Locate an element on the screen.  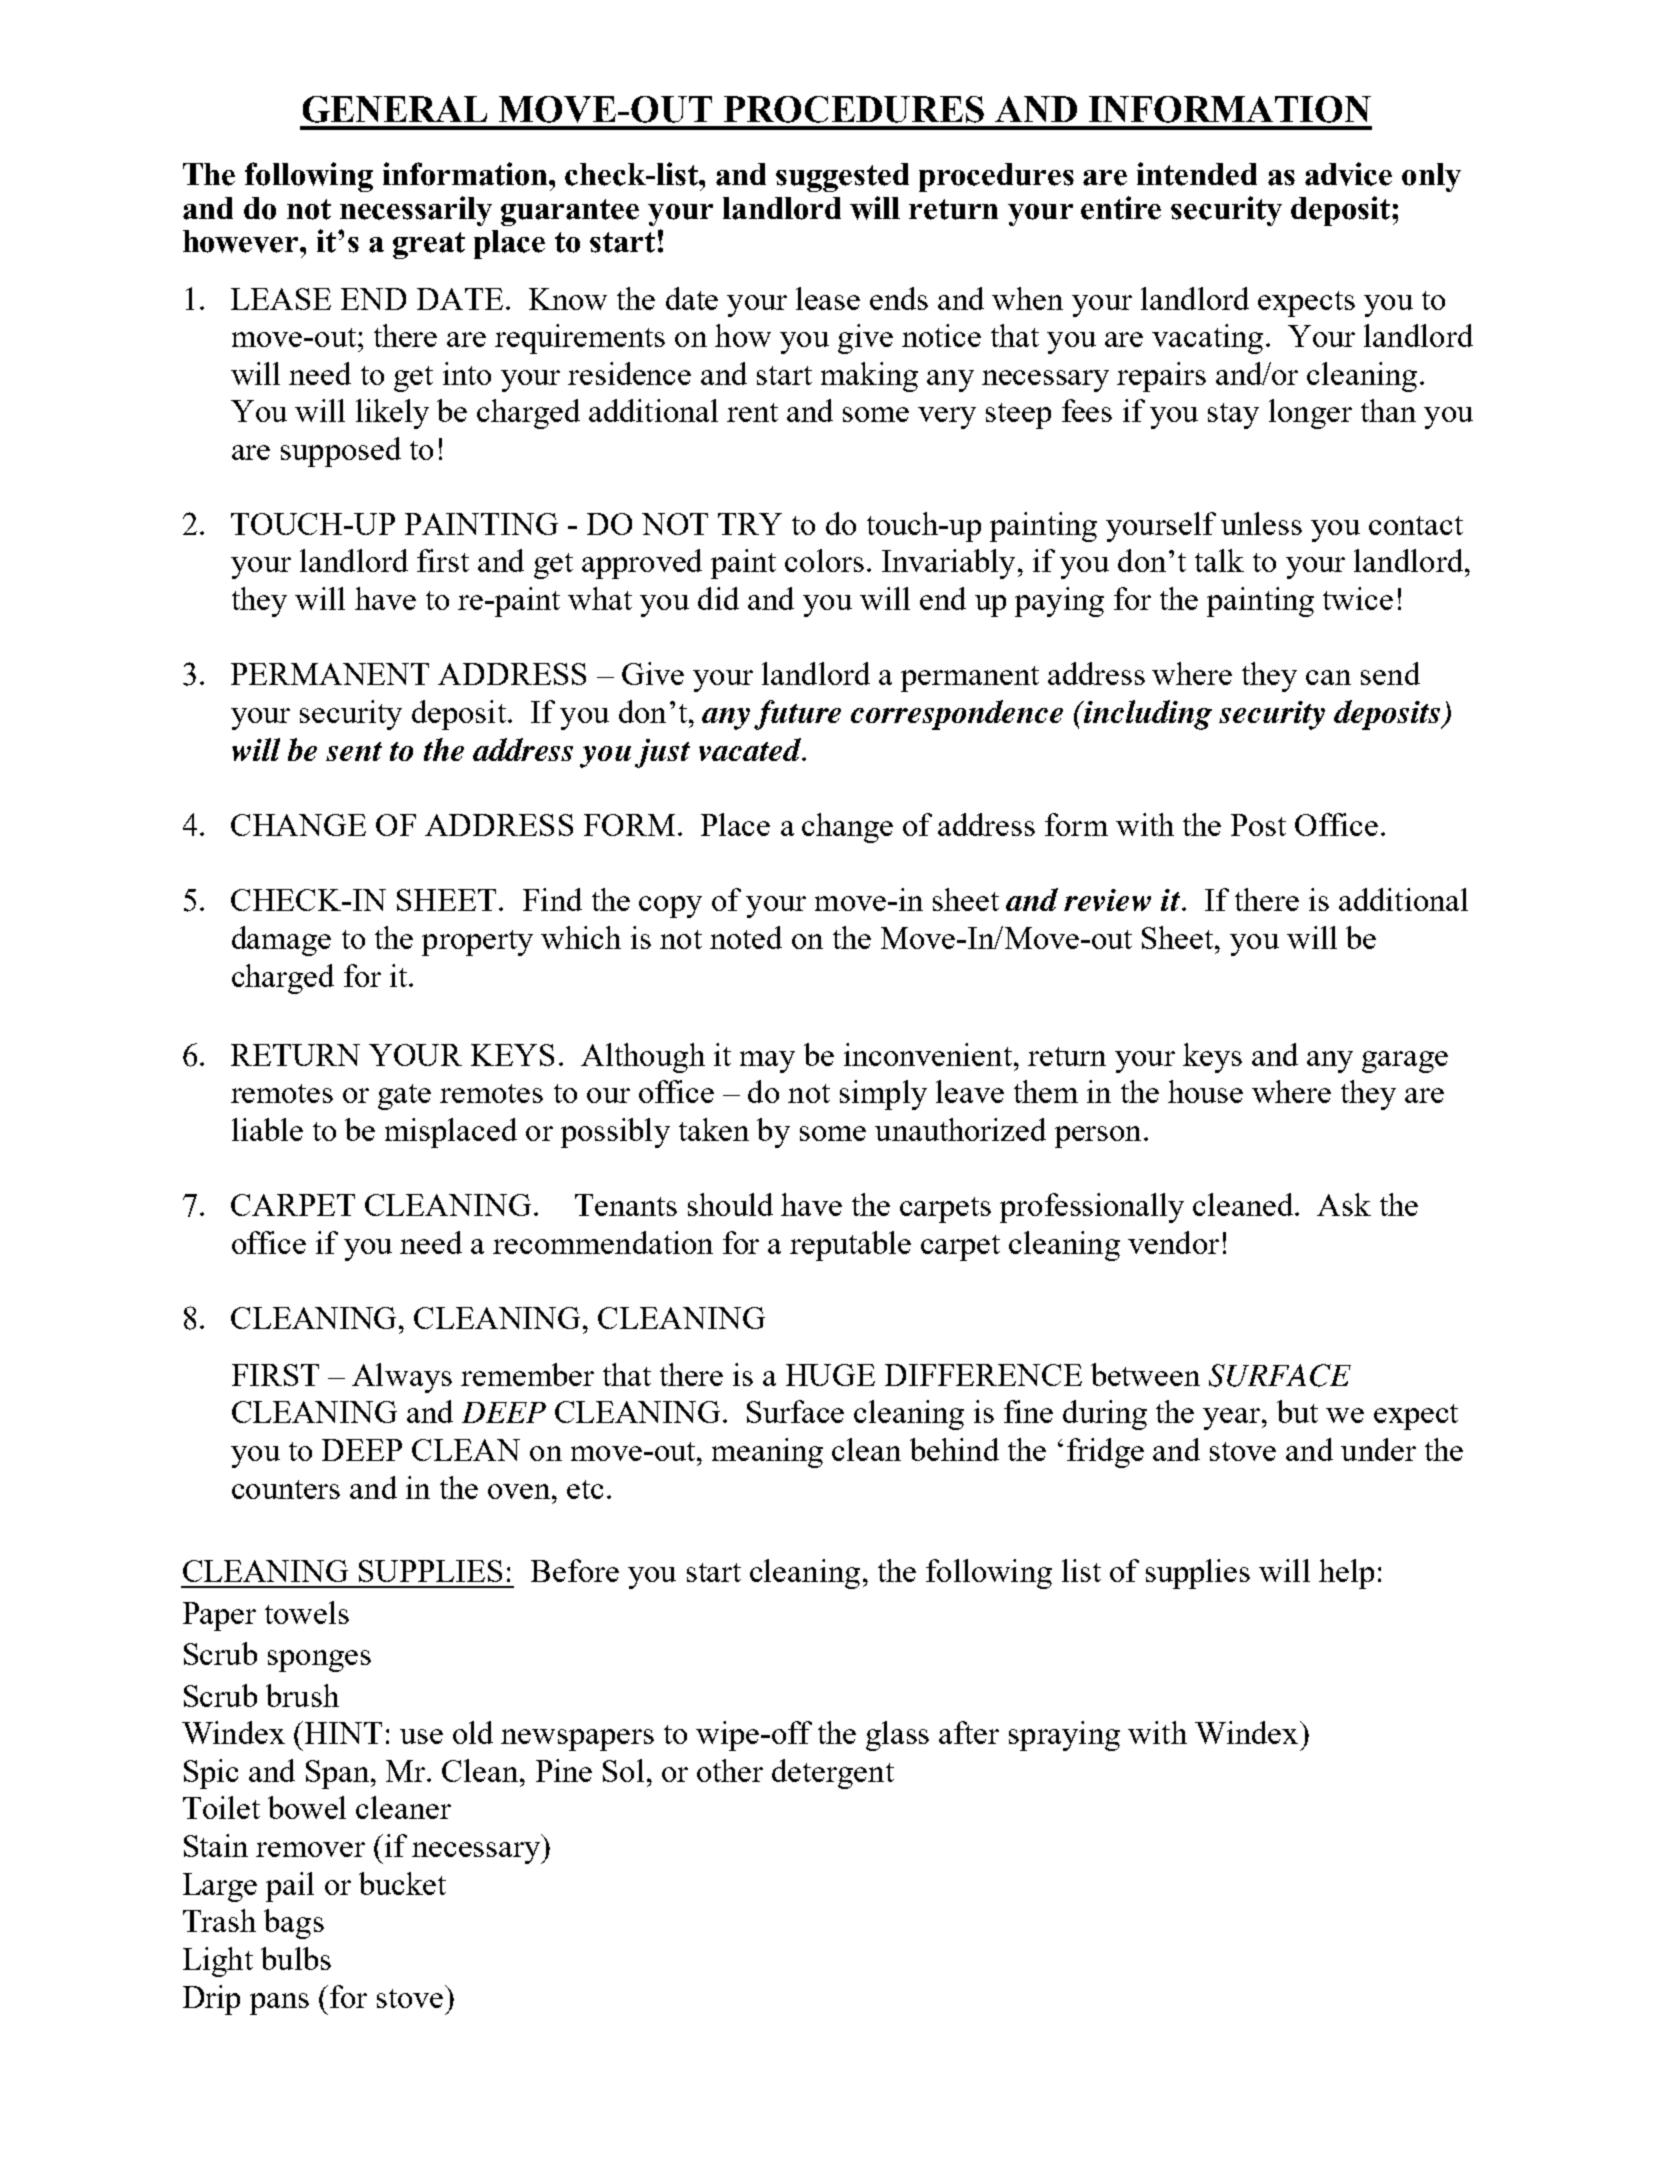
but is located at coordinates (1297, 1411).
